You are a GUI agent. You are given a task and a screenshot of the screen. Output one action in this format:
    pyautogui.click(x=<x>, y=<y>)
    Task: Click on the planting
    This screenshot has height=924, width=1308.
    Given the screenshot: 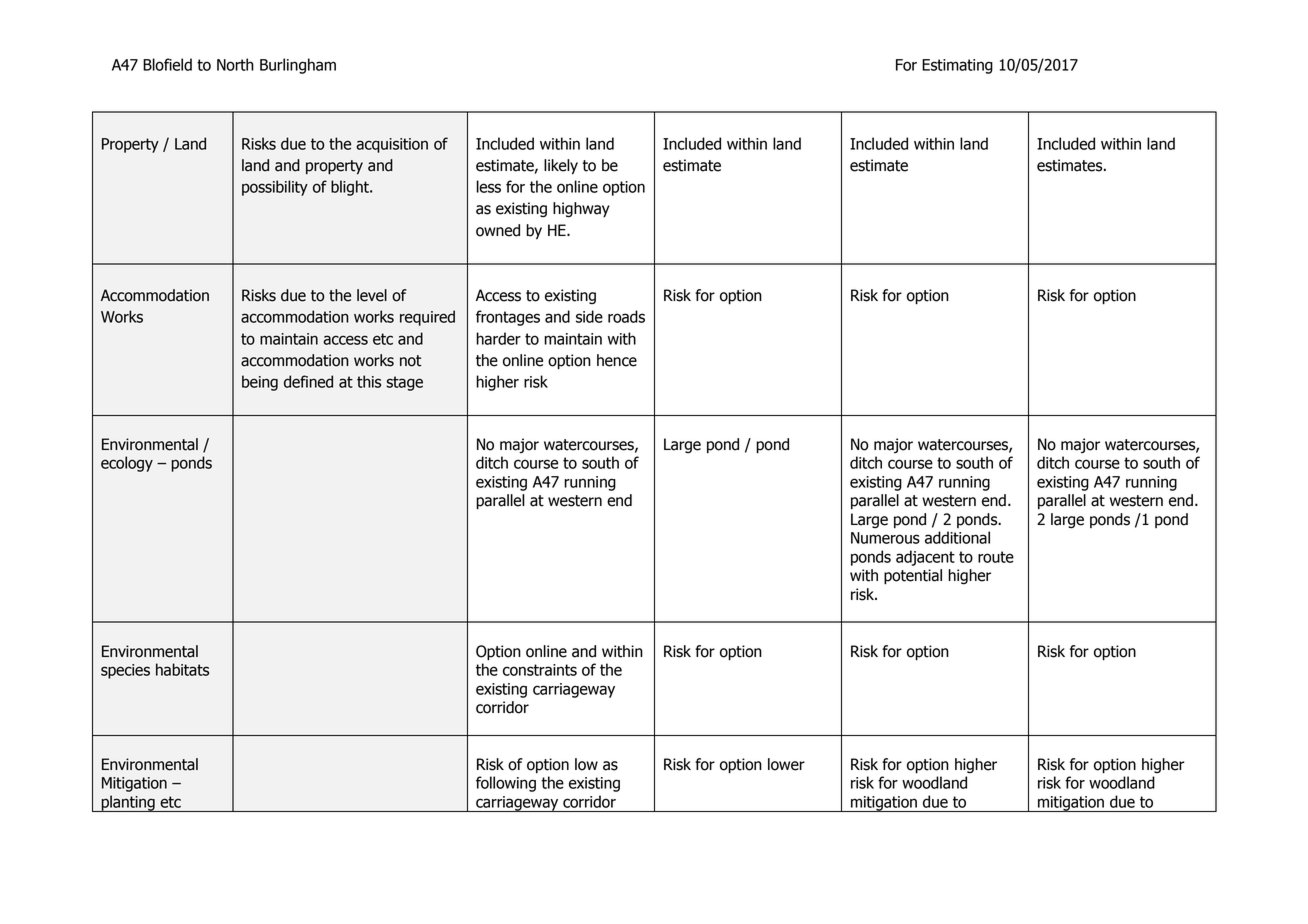 What is the action you would take?
    pyautogui.click(x=128, y=803)
